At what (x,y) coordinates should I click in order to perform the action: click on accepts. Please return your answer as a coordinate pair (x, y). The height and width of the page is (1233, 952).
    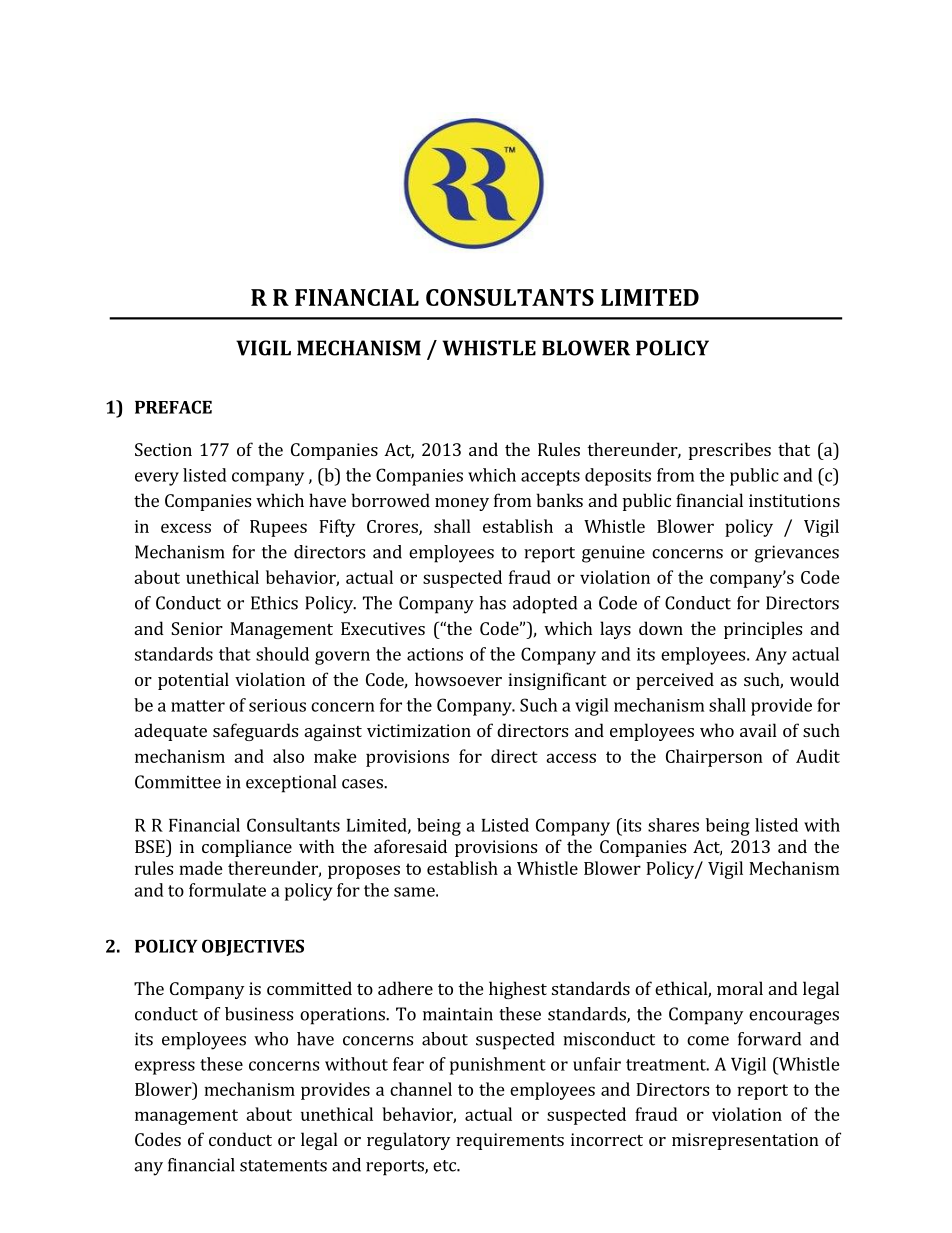
    Looking at the image, I should click on (550, 478).
